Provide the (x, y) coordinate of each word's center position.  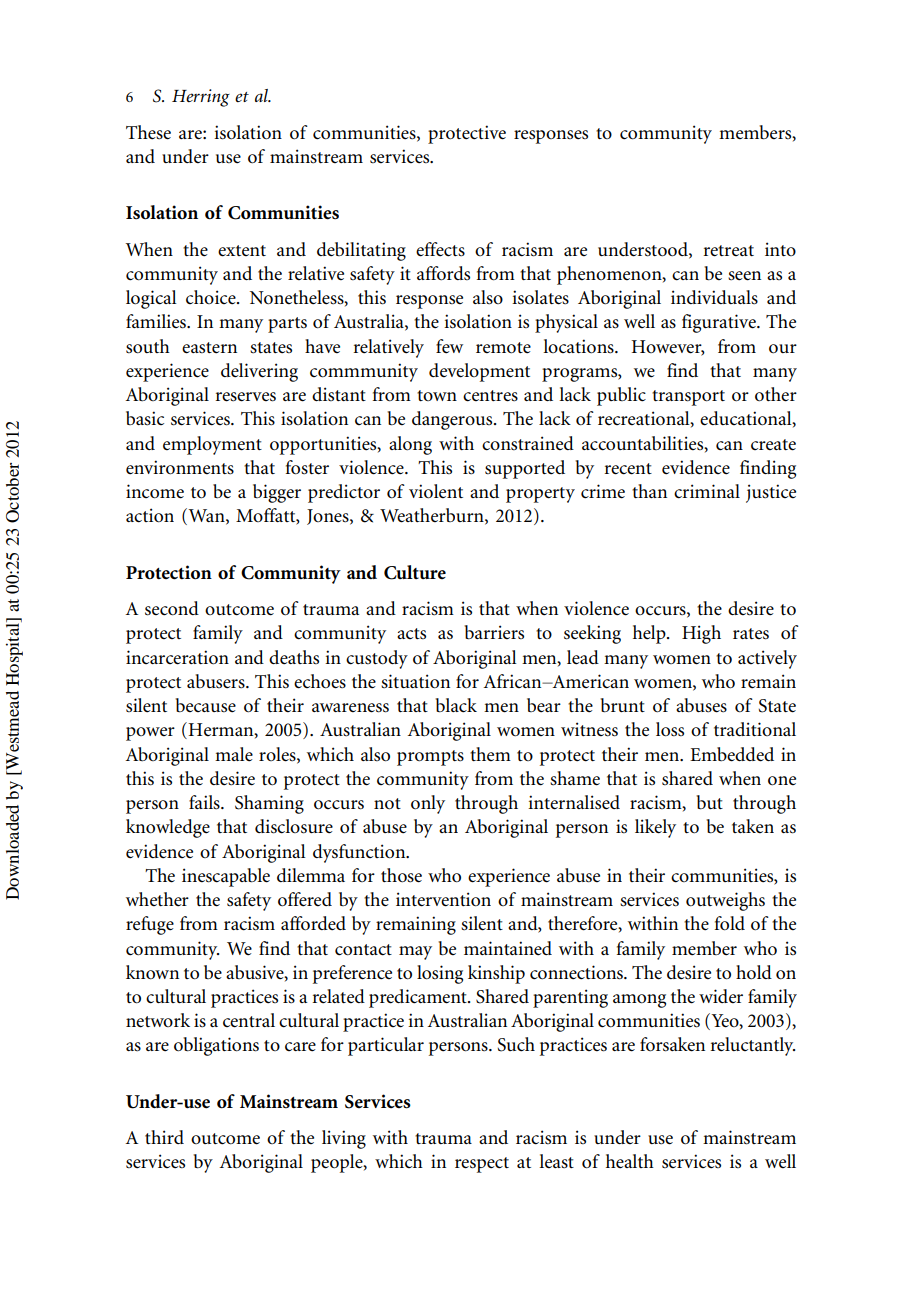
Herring (201, 98)
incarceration (177, 657)
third (164, 1137)
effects (440, 249)
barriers (494, 632)
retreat (728, 251)
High (701, 634)
